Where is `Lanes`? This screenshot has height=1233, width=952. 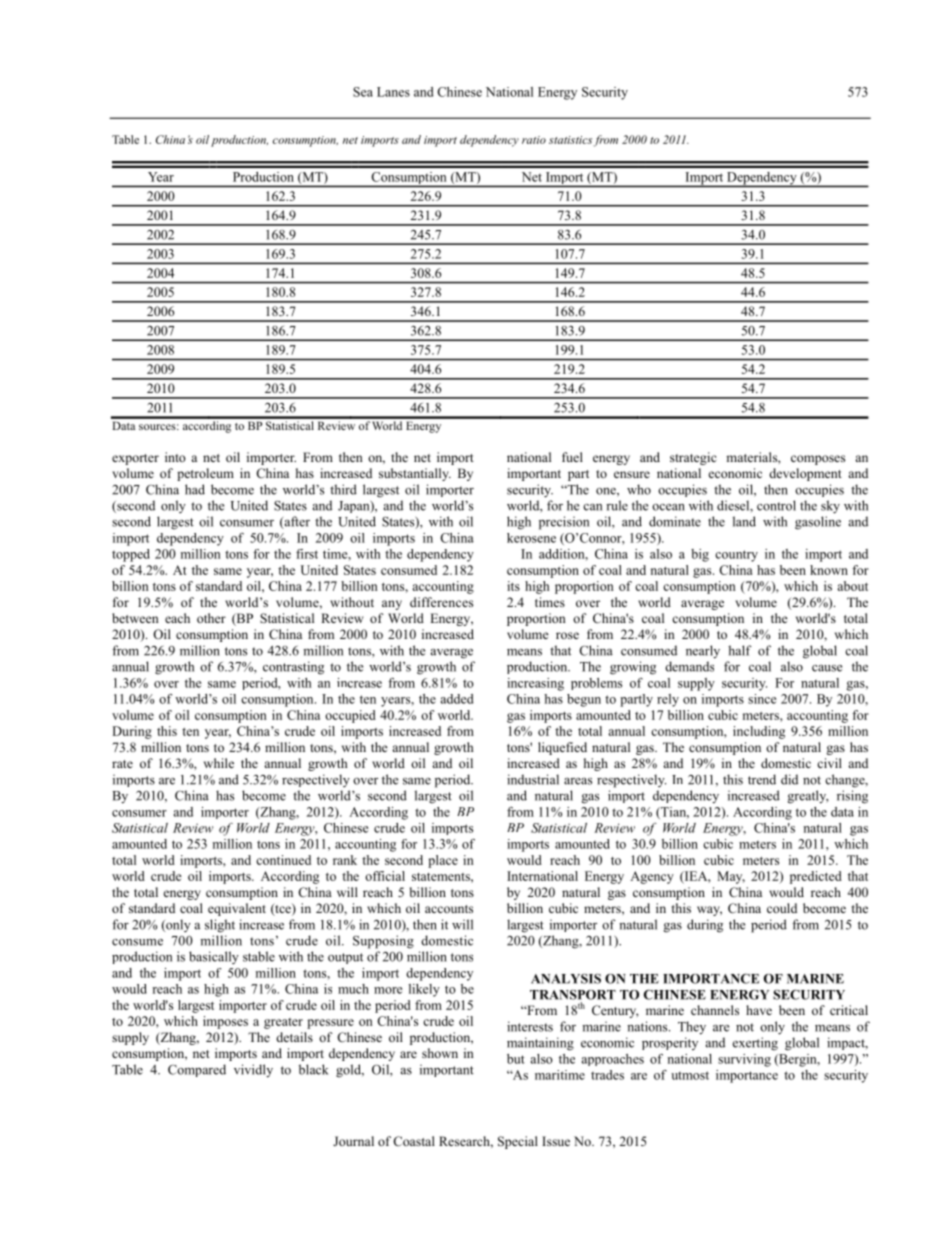 Lanes is located at coordinates (393, 92).
